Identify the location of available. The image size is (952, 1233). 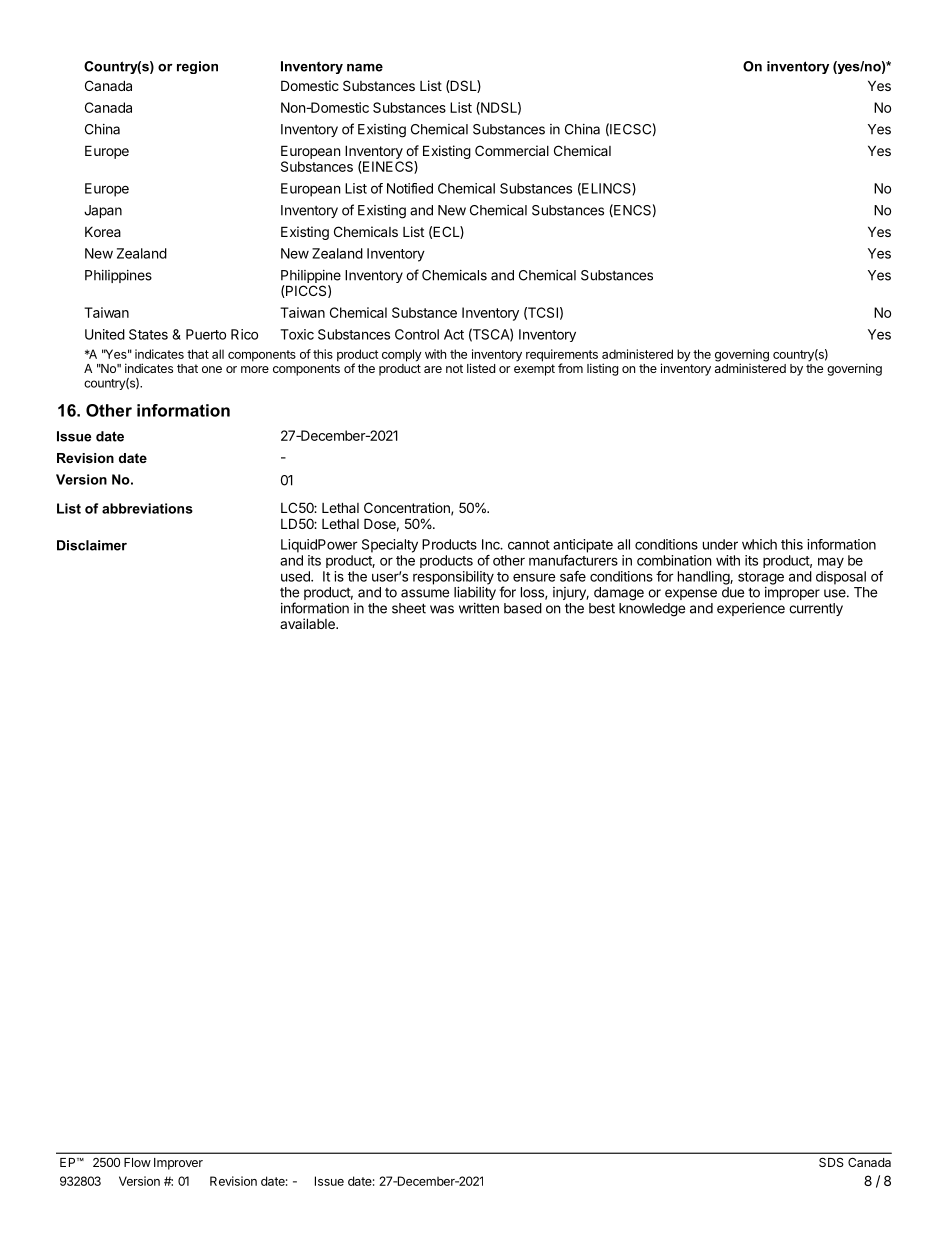
(308, 623).
